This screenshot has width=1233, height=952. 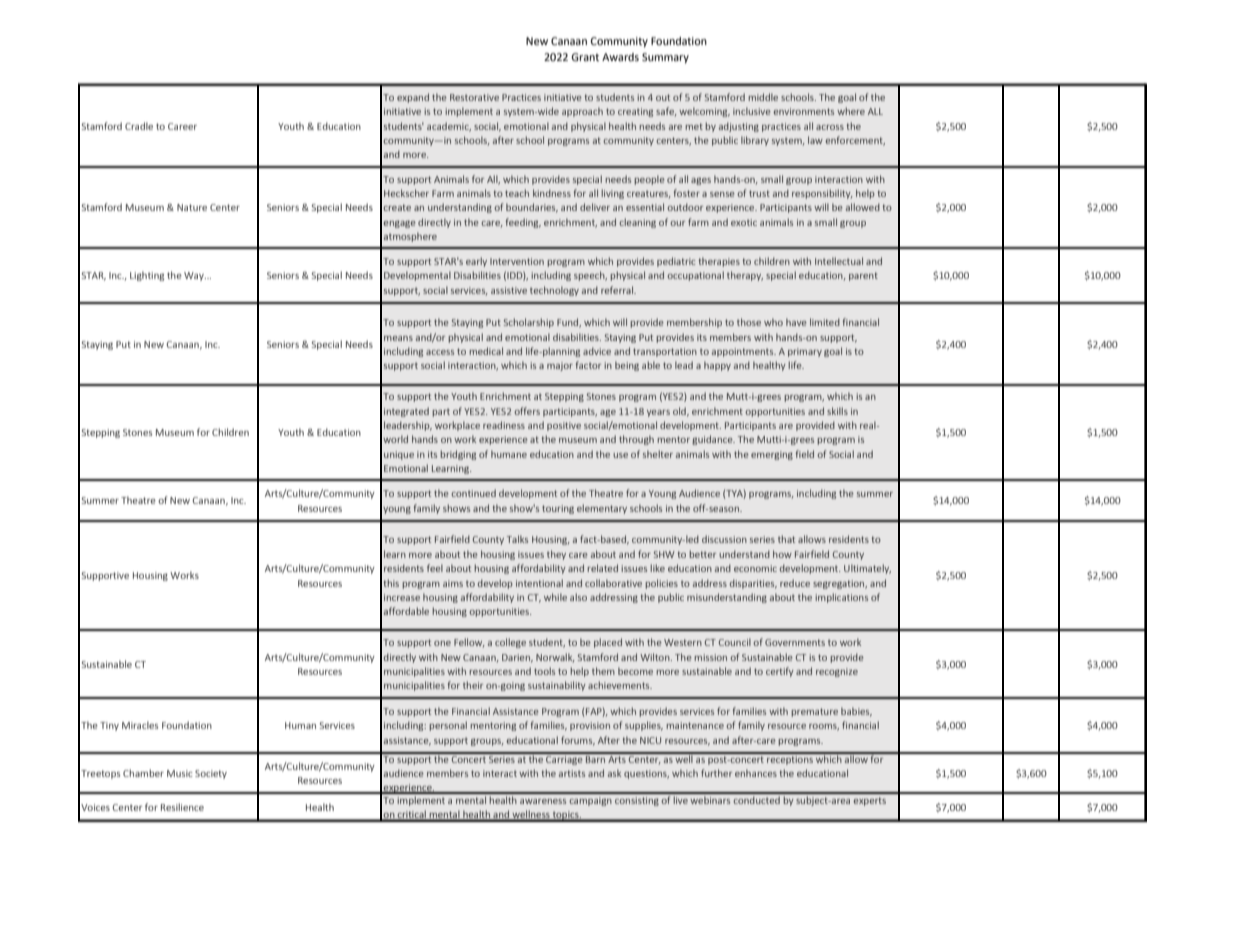 What do you see at coordinates (756, 773) in the screenshot?
I see `enhances` at bounding box center [756, 773].
